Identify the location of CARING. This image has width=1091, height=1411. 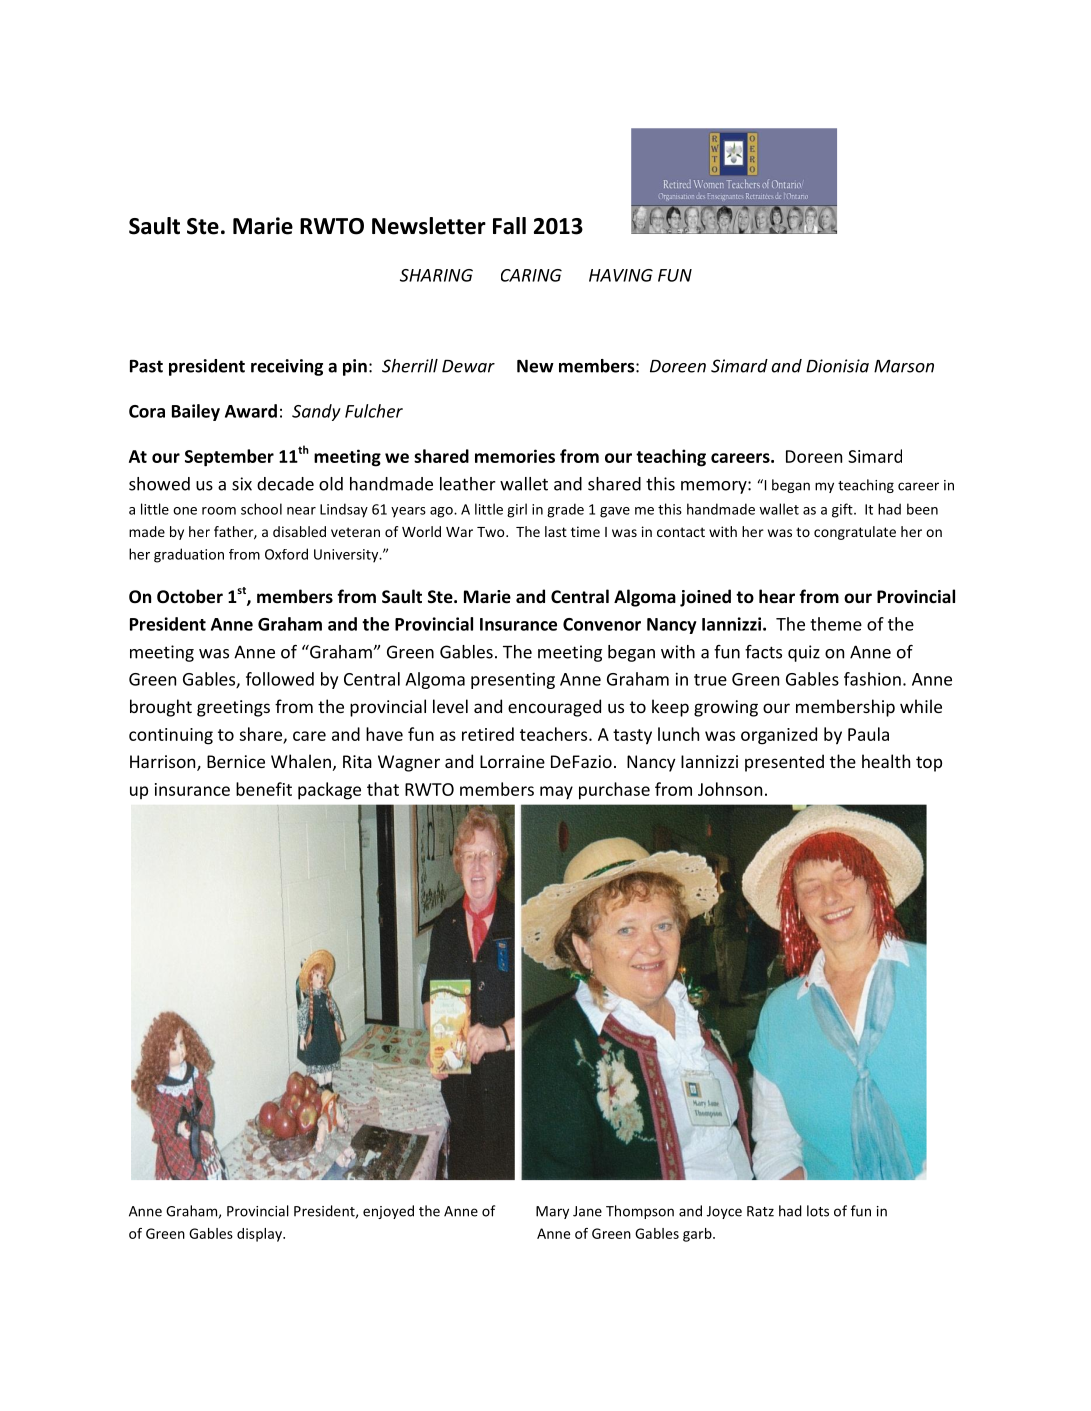
(531, 275).
